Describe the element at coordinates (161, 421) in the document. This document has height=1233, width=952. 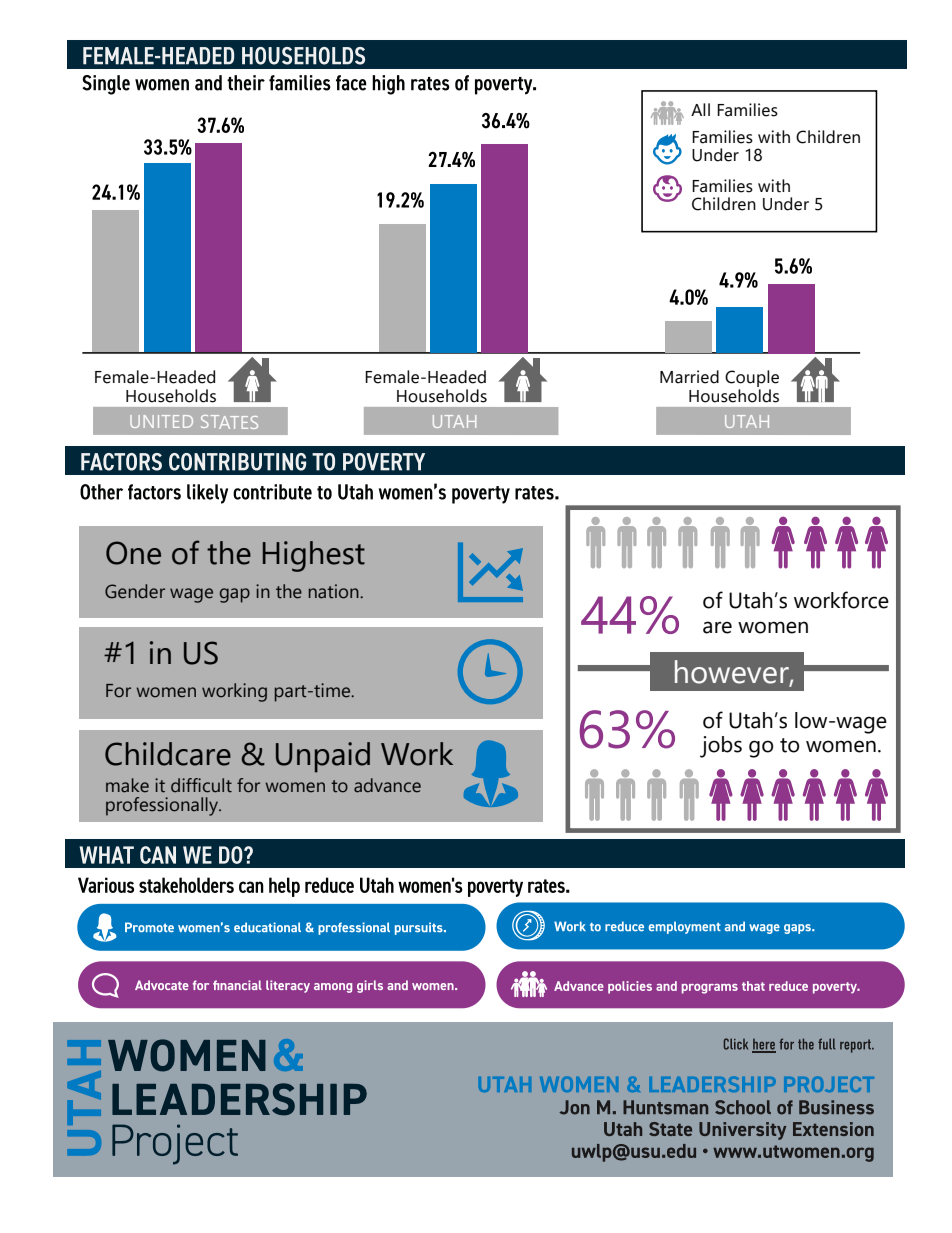
I see `UNITED` at that location.
